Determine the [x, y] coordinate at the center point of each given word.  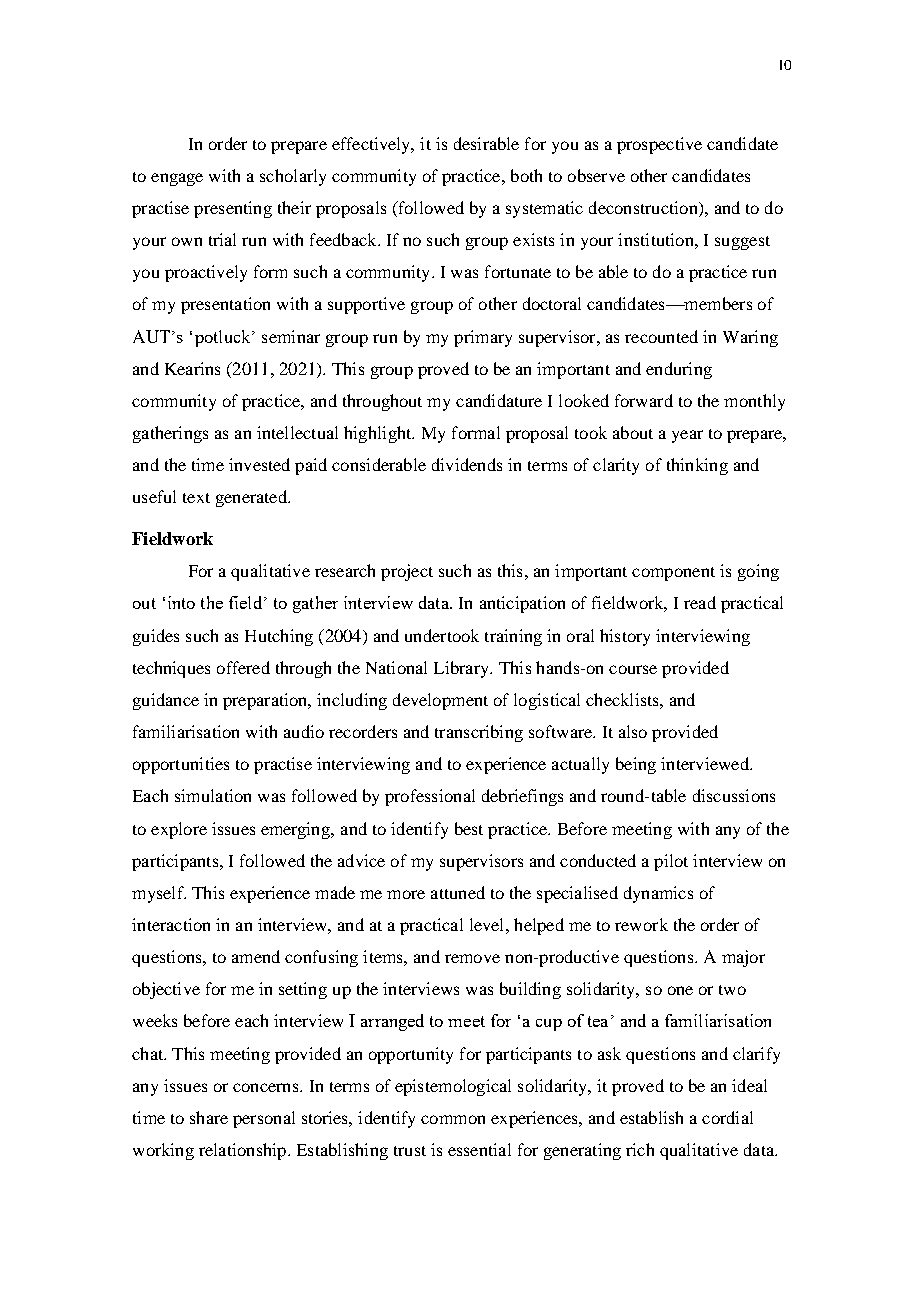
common [453, 1119]
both [526, 175]
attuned [458, 892]
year [687, 436]
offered [243, 667]
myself [159, 894]
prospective [659, 145]
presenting [233, 209]
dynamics [658, 894]
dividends [467, 464]
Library [462, 669]
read [700, 602]
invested [259, 464]
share [209, 1117]
